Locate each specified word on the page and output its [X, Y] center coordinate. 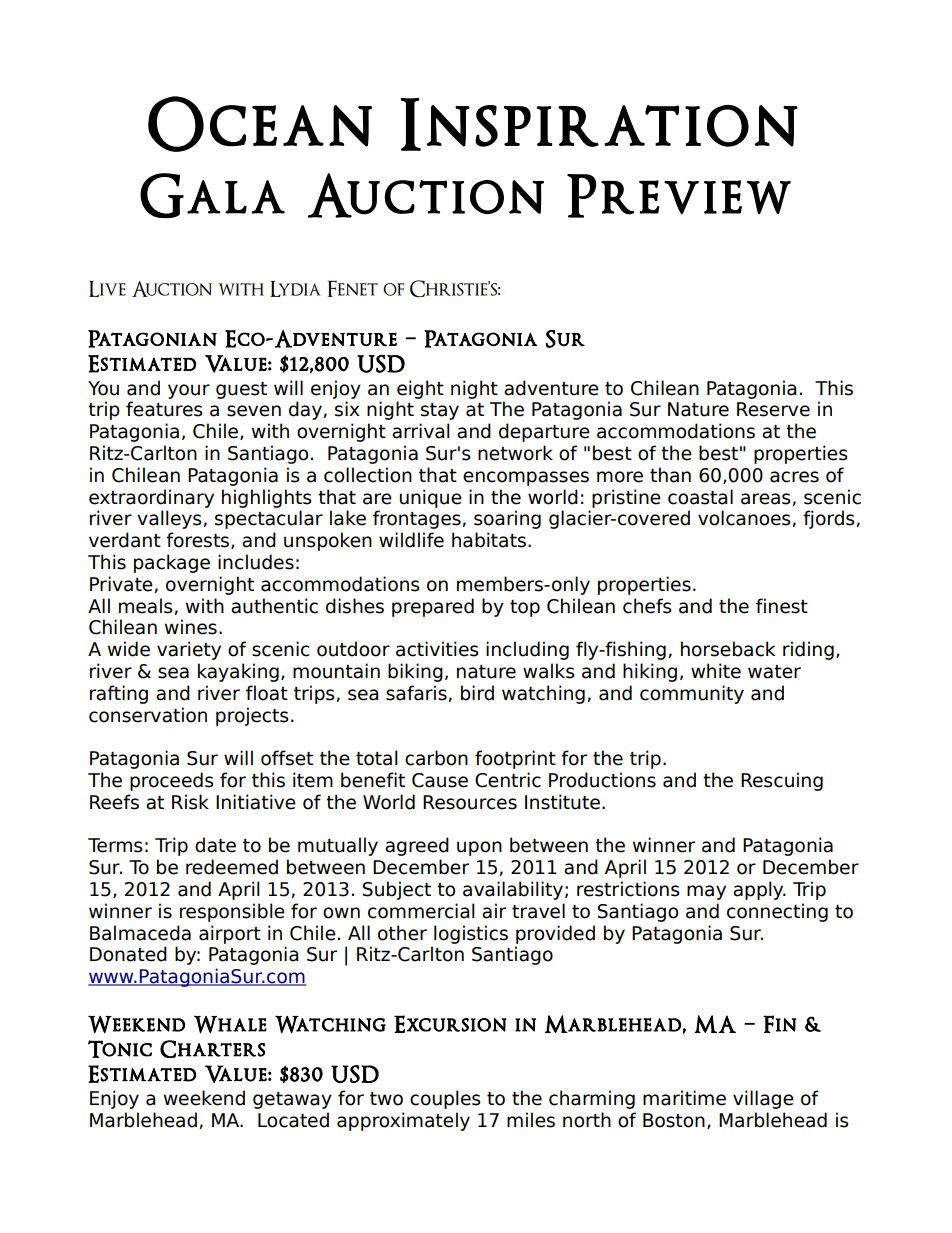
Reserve [773, 409]
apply [759, 890]
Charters [212, 1049]
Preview [679, 196]
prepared [433, 607]
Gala [212, 195]
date [215, 845]
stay [440, 411]
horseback [728, 649]
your [189, 391]
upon [479, 848]
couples [445, 1099]
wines [191, 627]
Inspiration [599, 124]
